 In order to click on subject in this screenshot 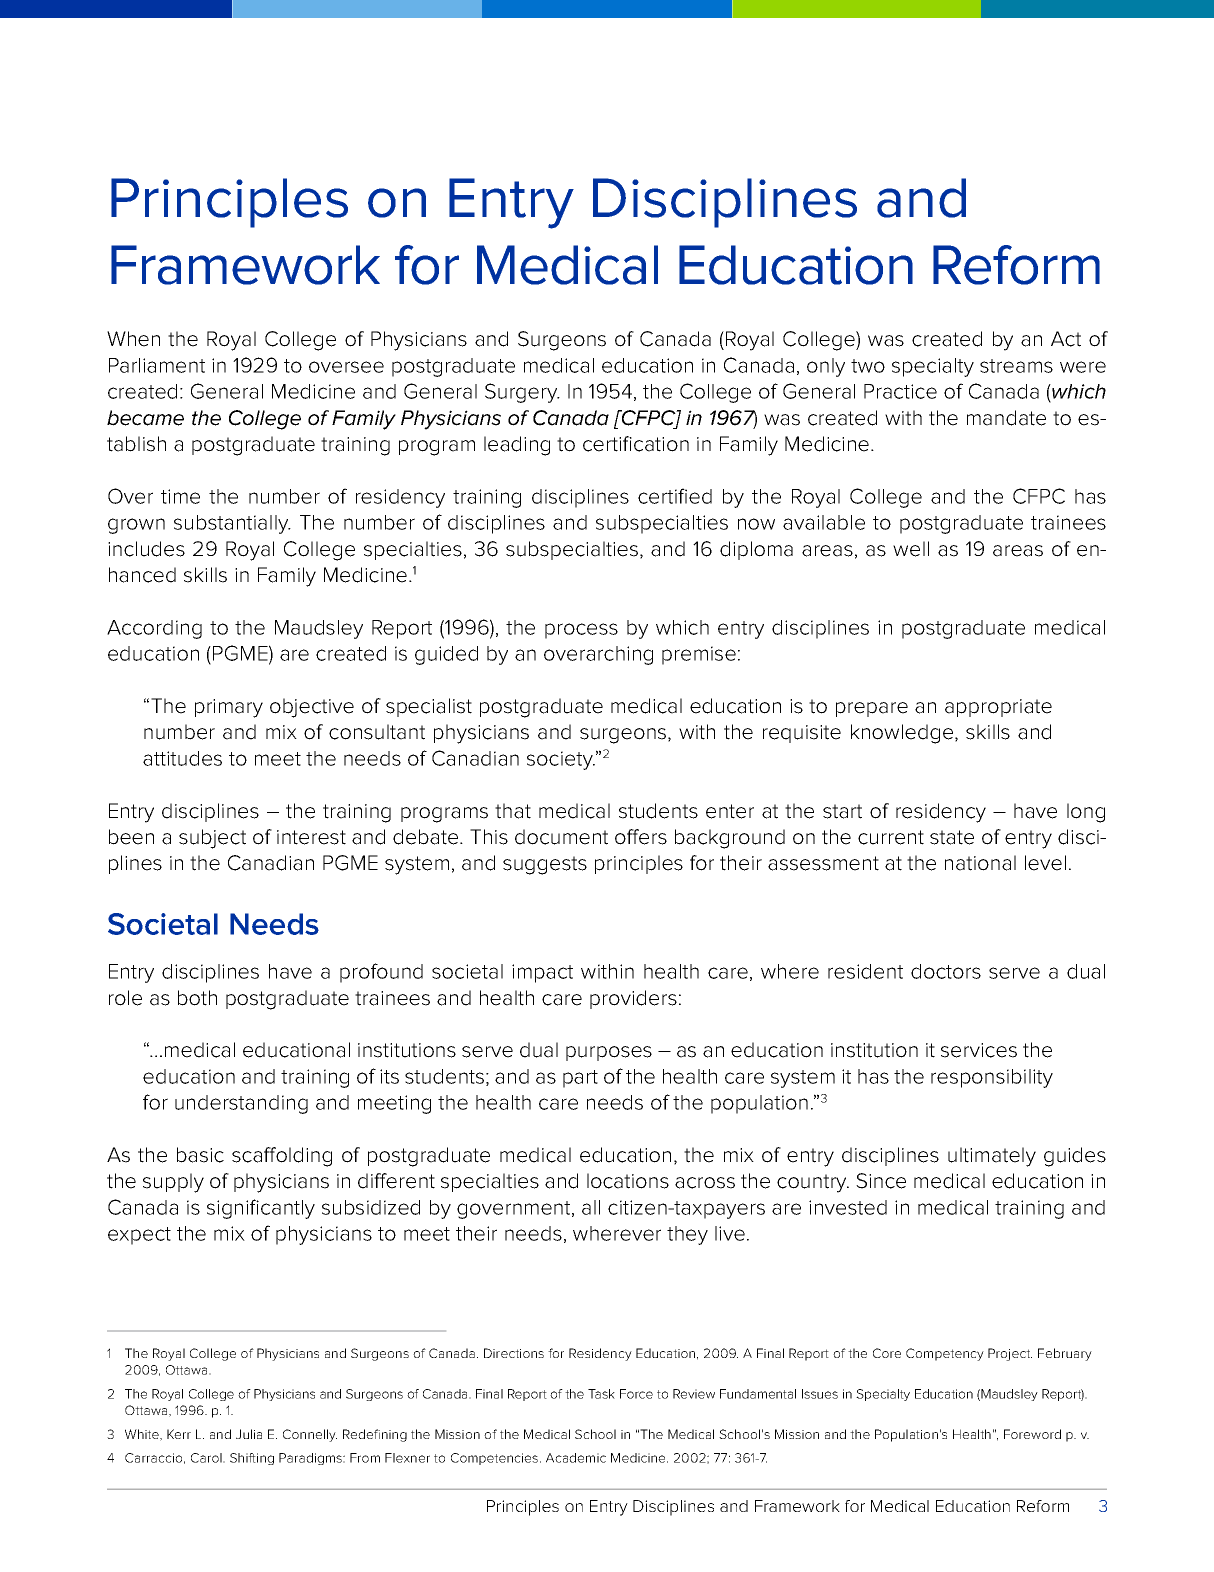, I will do `click(212, 839)`.
